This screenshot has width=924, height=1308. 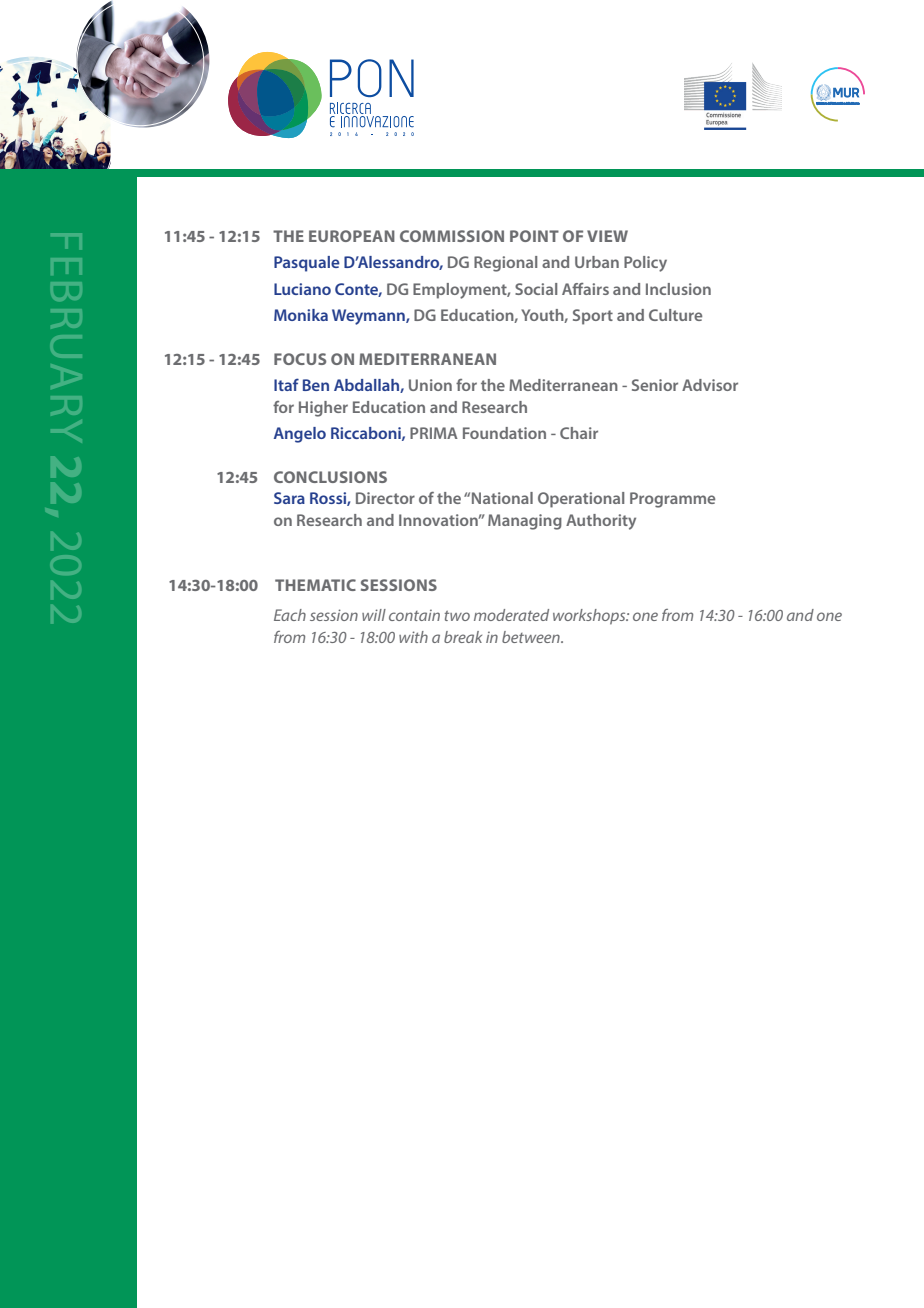 What do you see at coordinates (352, 236) in the screenshot?
I see `EUROPEAN` at bounding box center [352, 236].
